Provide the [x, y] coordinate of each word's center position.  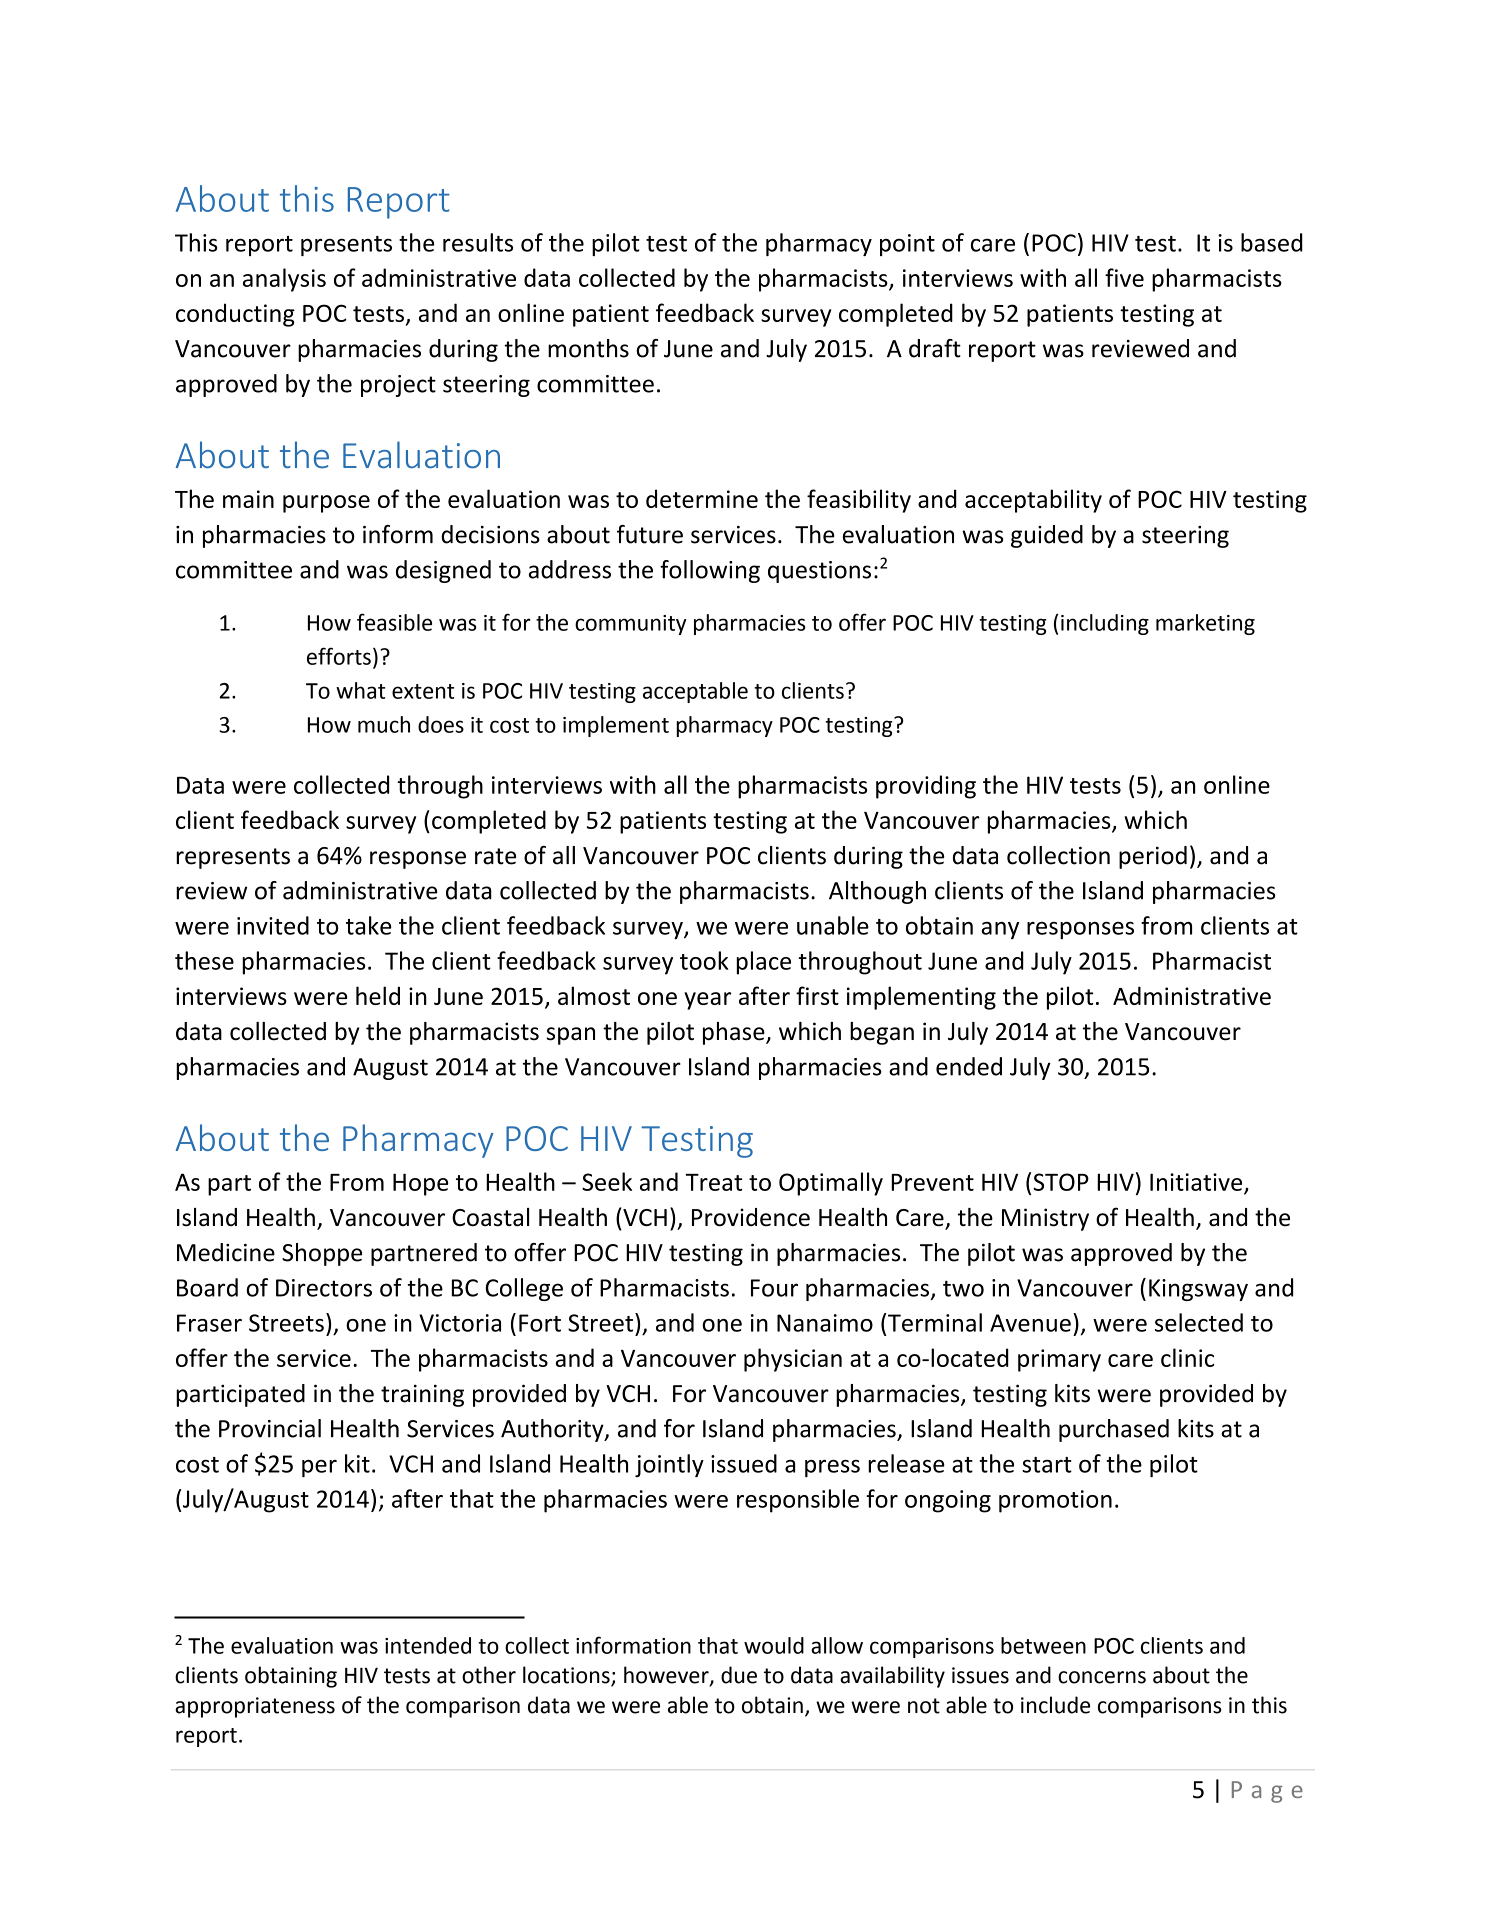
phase [735, 1033]
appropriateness [255, 1707]
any [1000, 930]
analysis [284, 280]
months [588, 348]
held [378, 995]
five [1124, 277]
